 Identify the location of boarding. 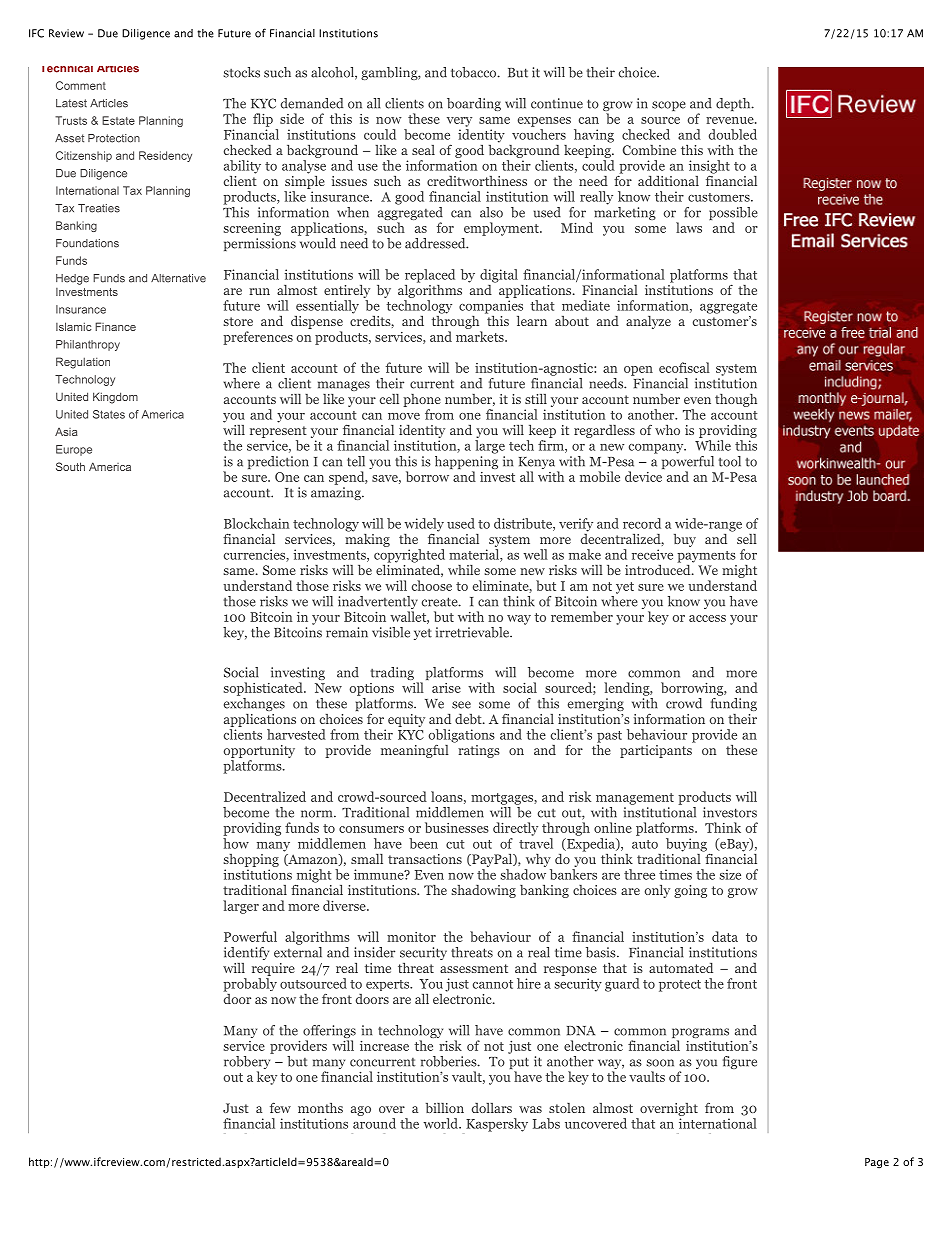
(474, 104).
